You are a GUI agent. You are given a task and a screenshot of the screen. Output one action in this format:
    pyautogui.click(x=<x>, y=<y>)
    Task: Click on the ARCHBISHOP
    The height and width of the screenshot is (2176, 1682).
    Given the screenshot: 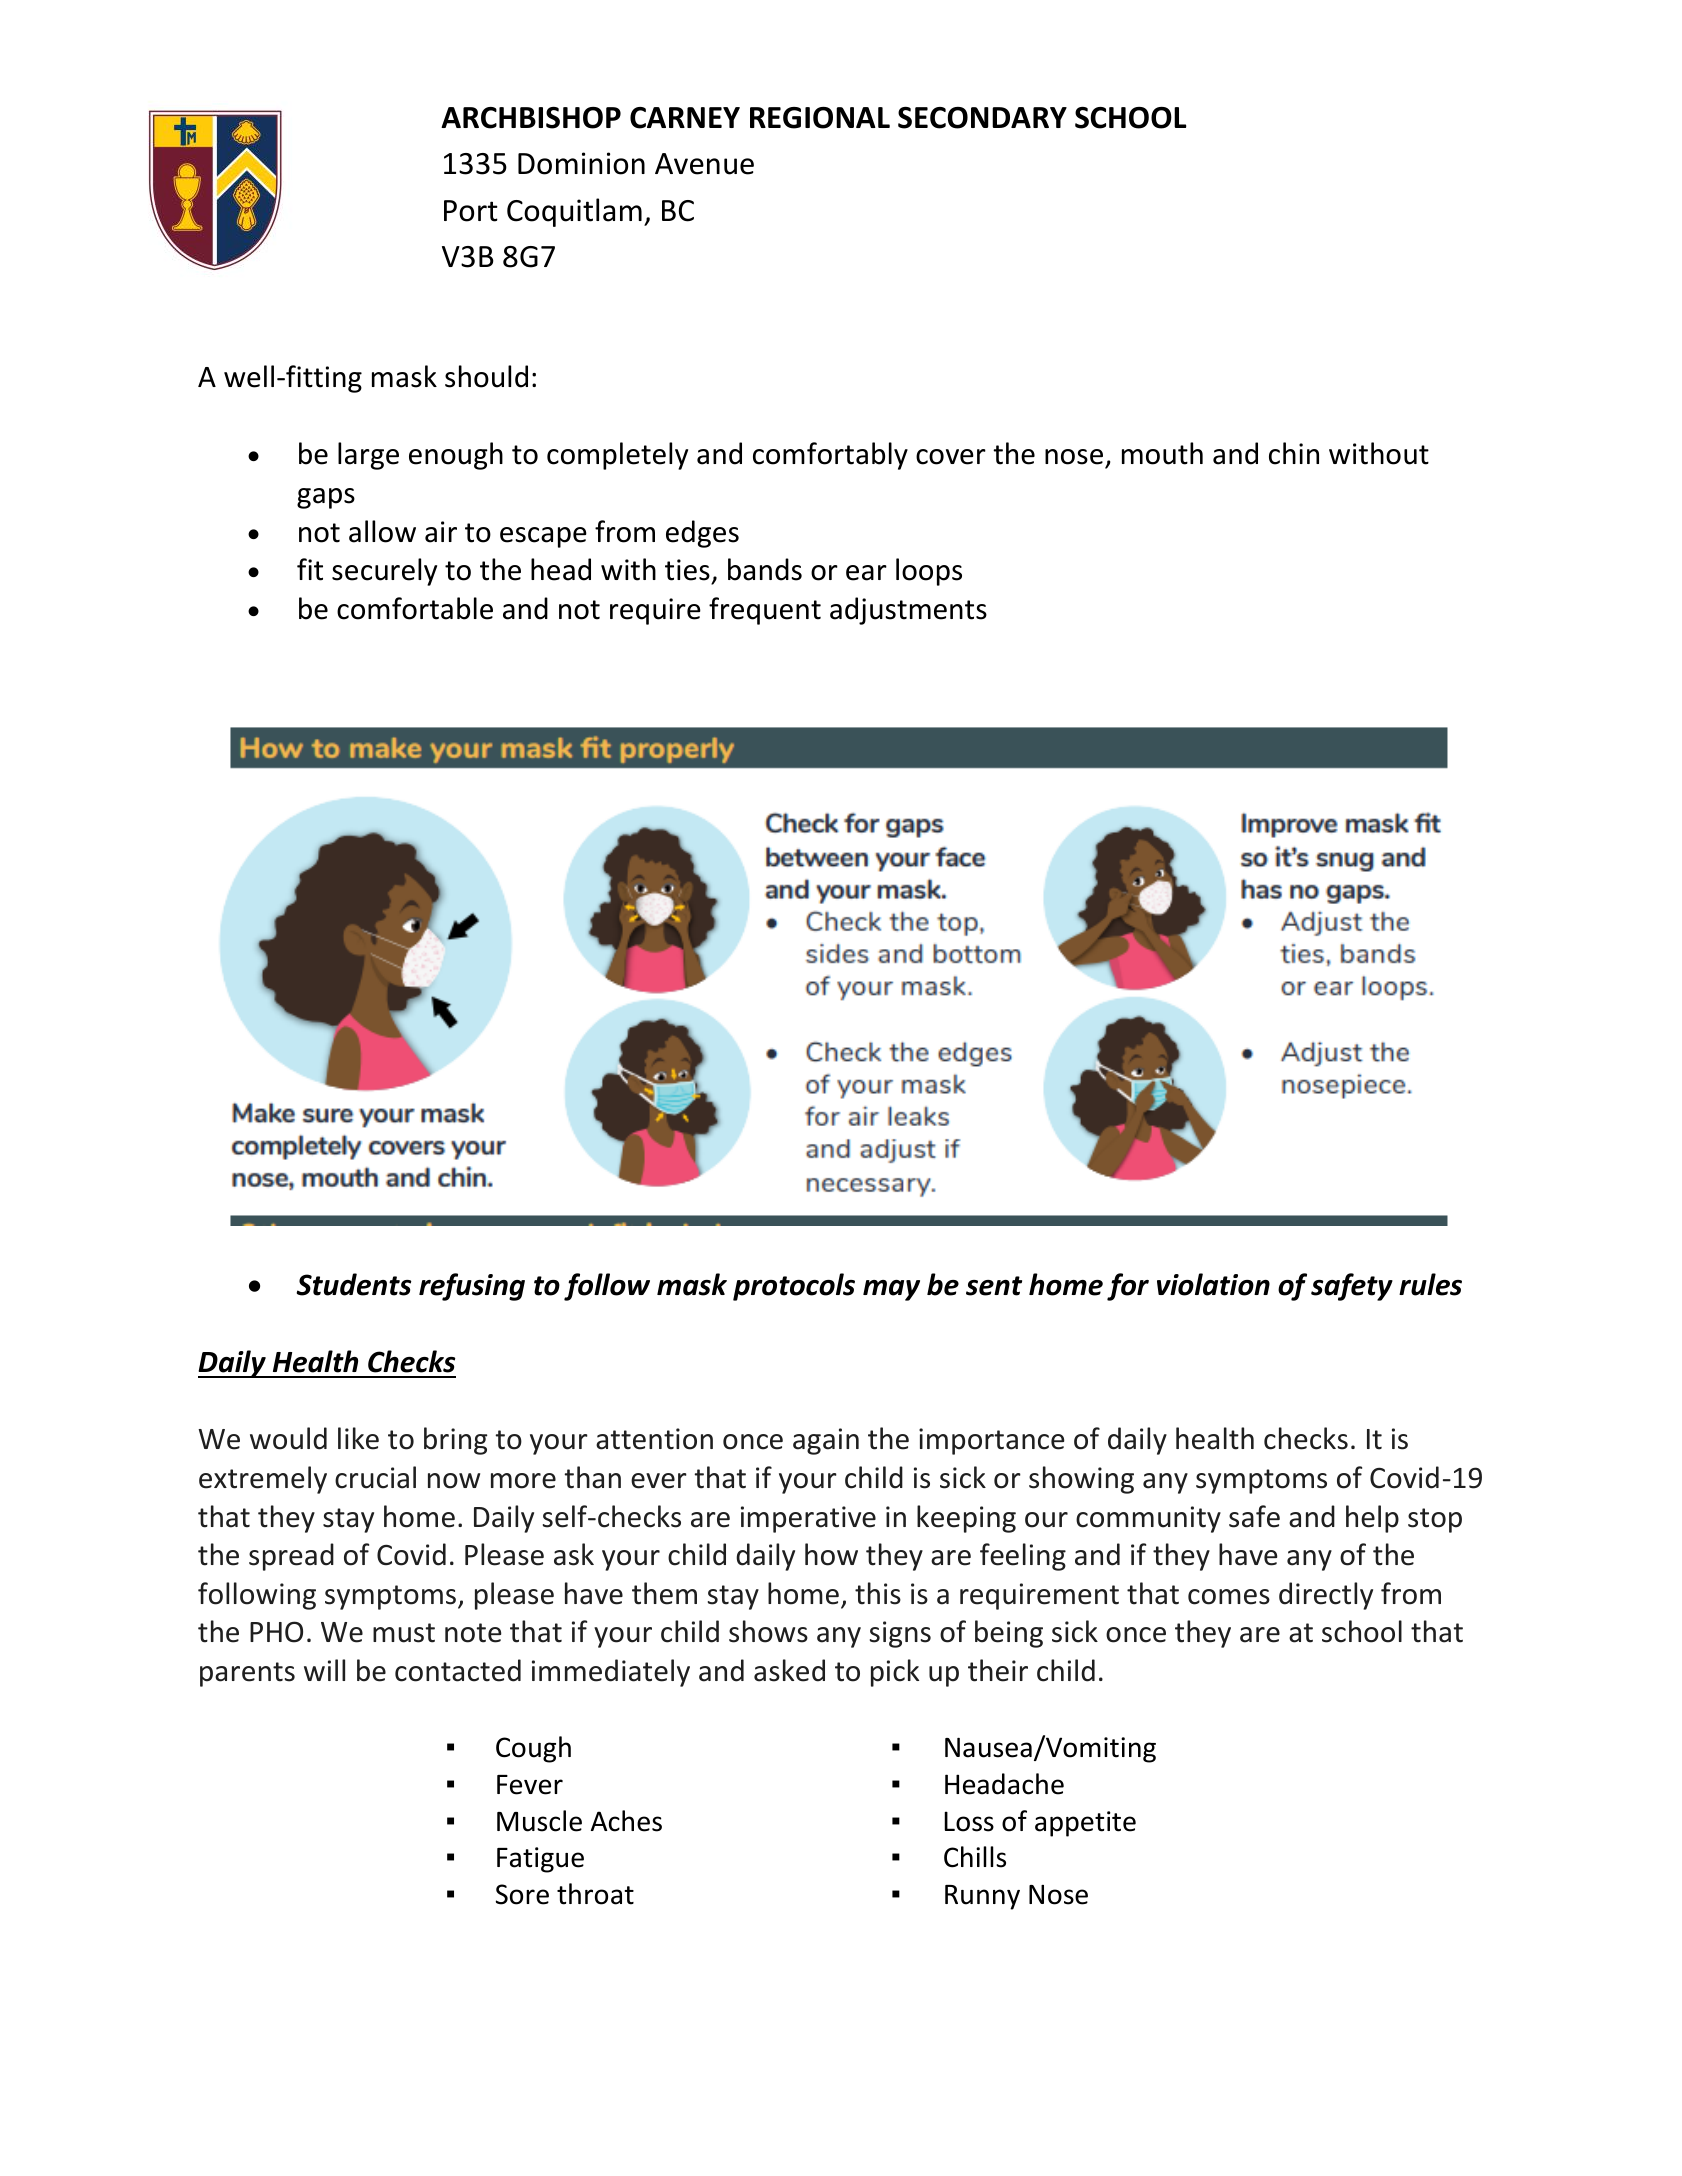 What is the action you would take?
    pyautogui.click(x=531, y=118)
